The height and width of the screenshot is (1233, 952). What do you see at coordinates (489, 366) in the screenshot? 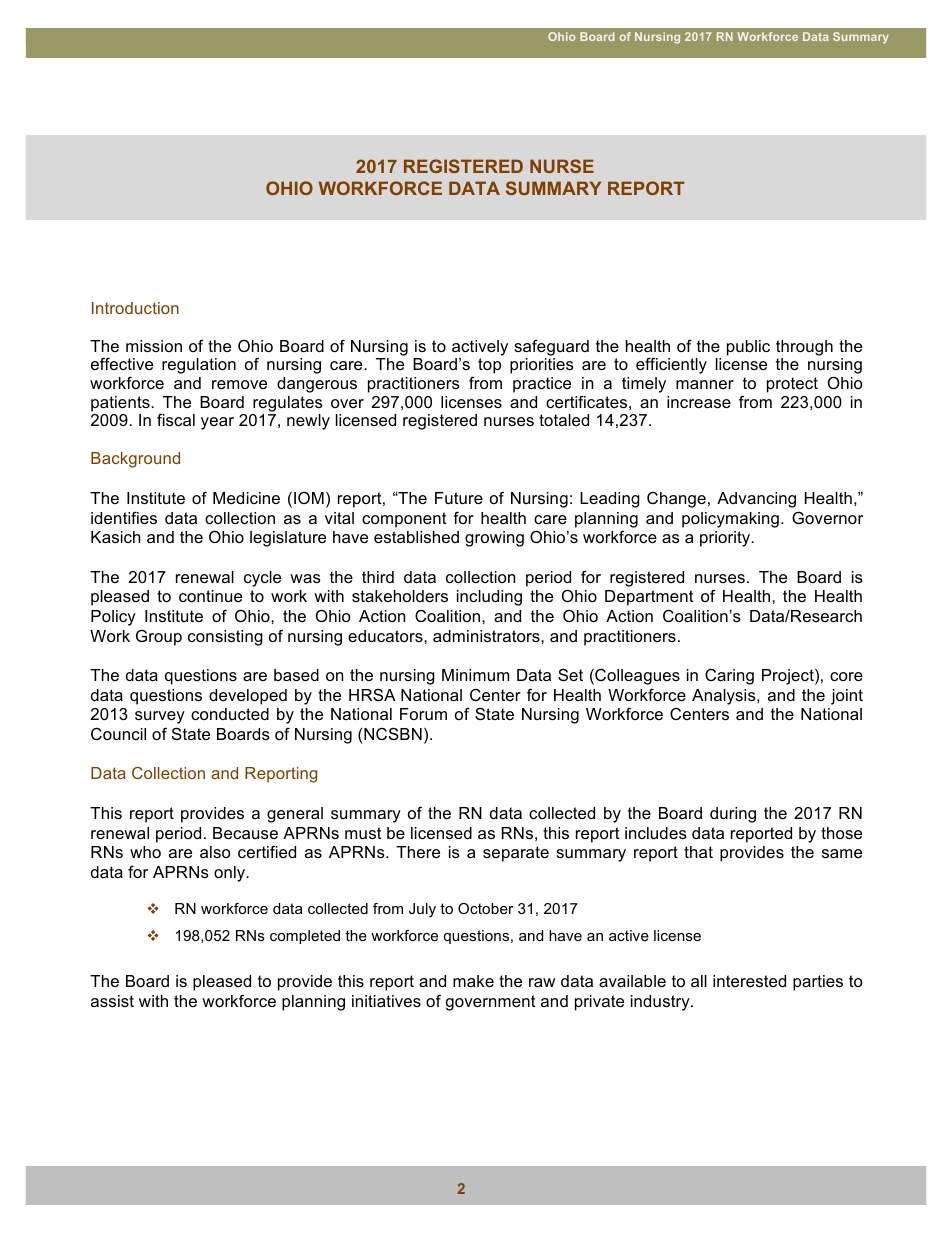
I see `top` at bounding box center [489, 366].
